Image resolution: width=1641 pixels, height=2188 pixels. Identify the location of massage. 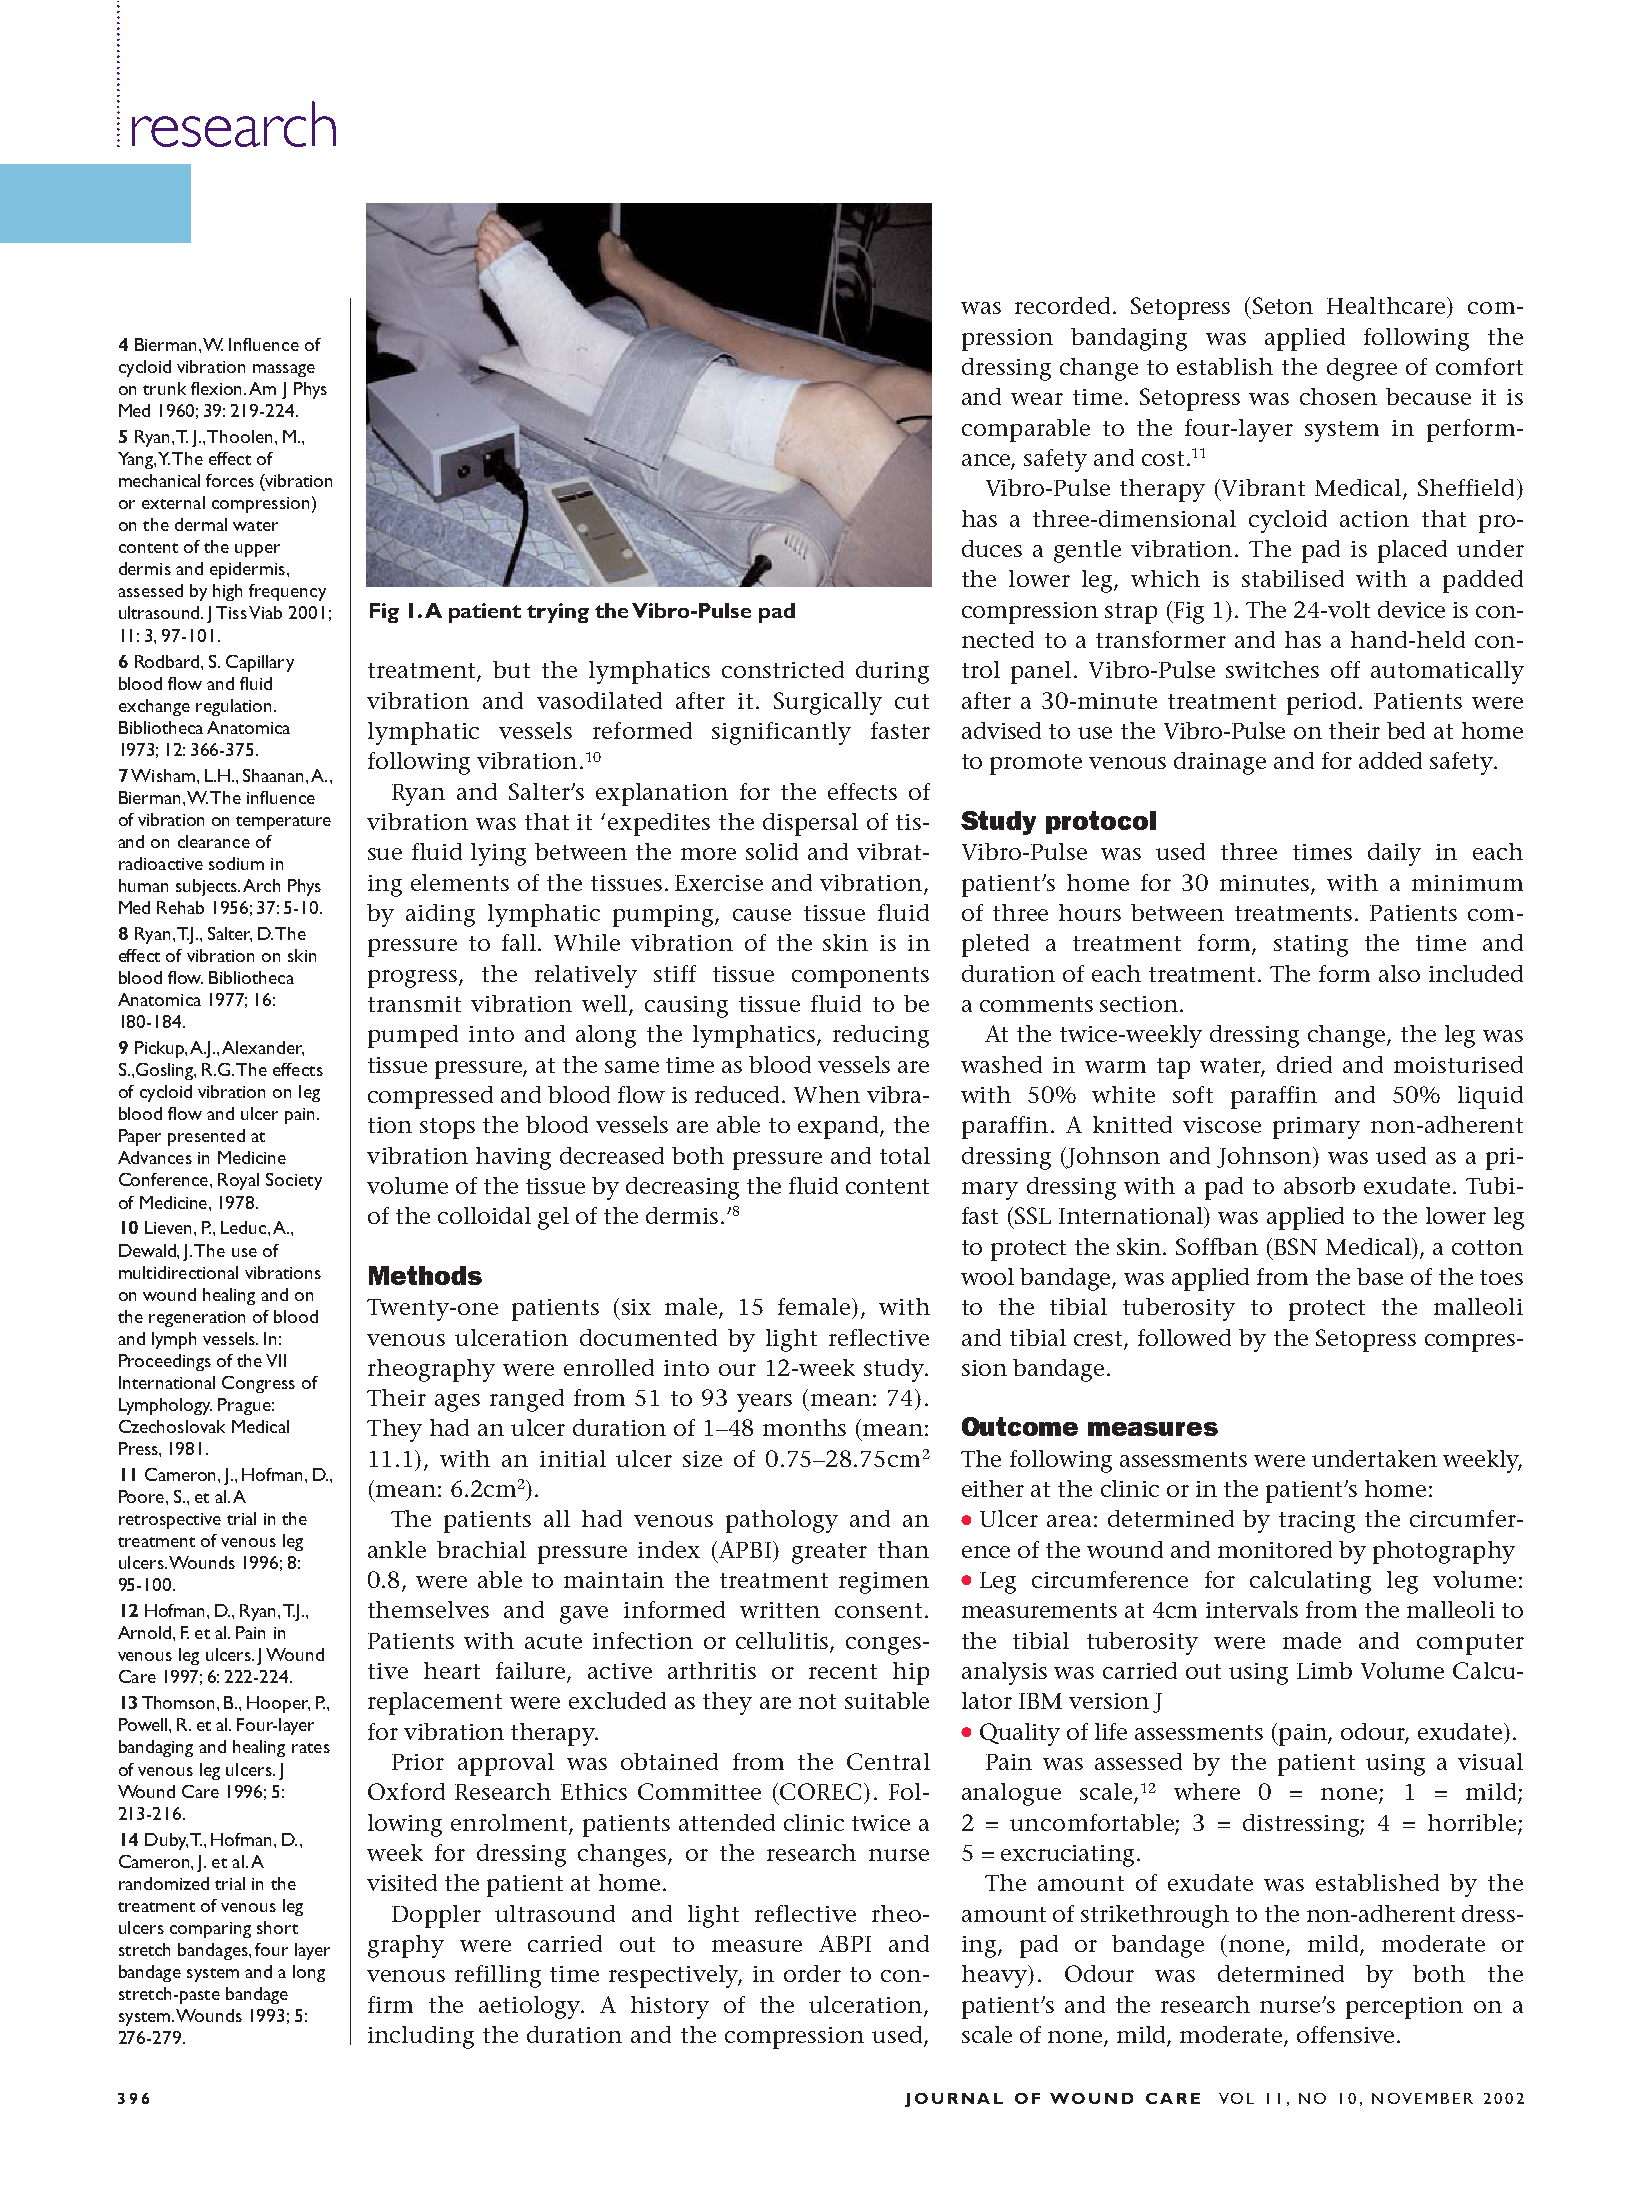
(284, 370).
